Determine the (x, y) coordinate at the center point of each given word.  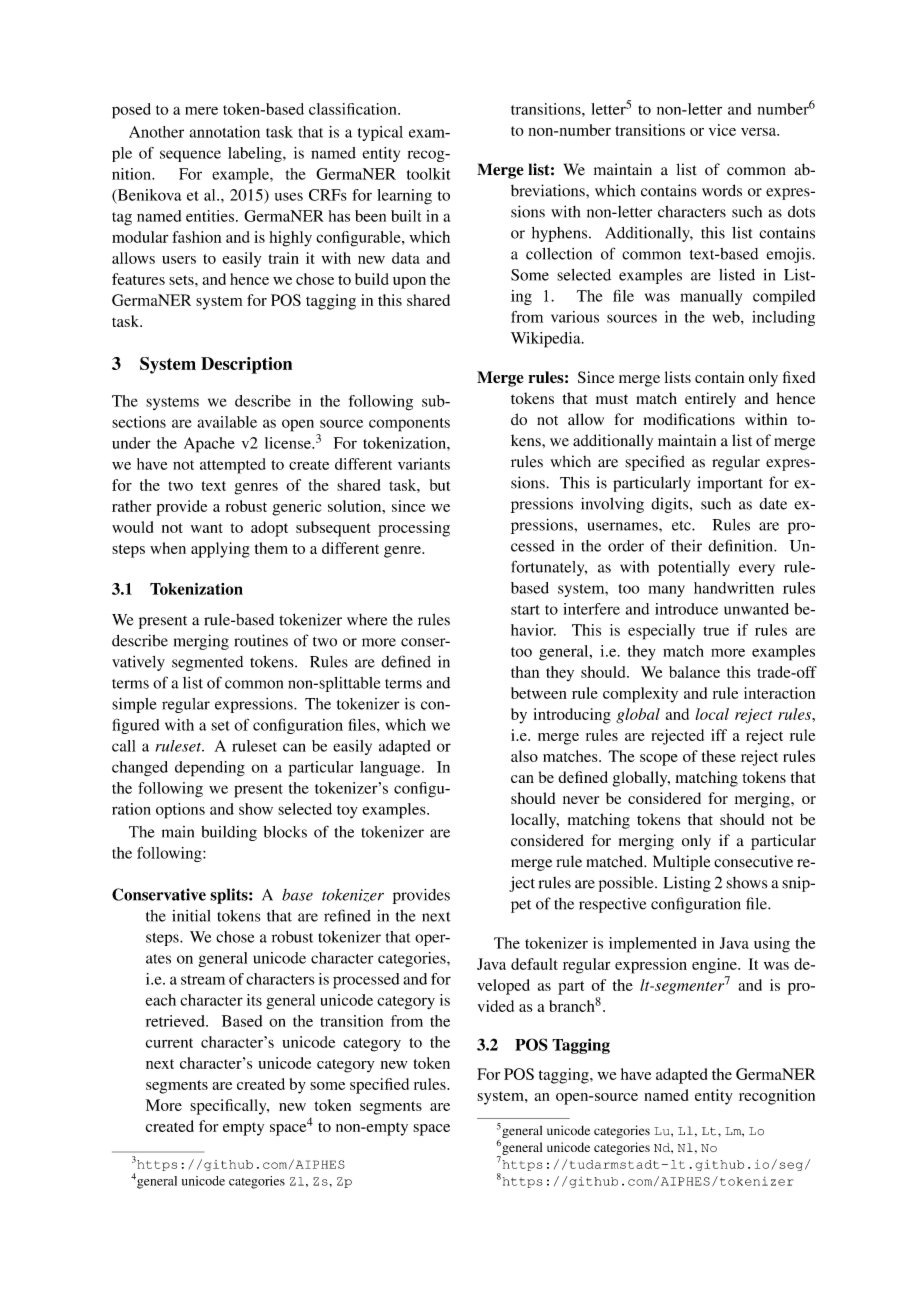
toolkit (429, 174)
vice (722, 130)
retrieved (176, 1021)
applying (220, 550)
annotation (224, 132)
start (525, 610)
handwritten (734, 588)
